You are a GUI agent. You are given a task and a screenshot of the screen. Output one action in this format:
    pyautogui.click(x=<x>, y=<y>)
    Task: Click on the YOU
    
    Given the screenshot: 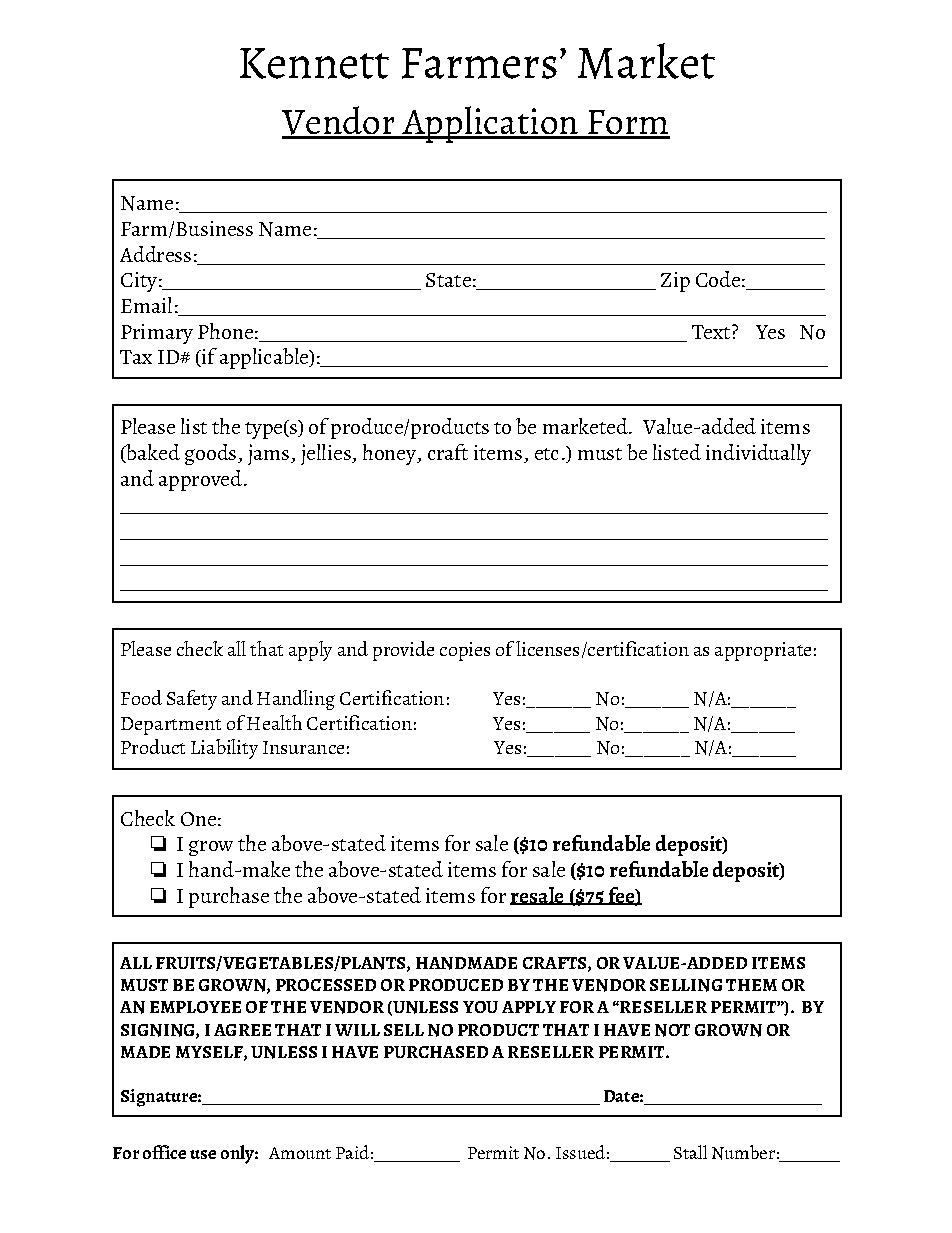 What is the action you would take?
    pyautogui.click(x=480, y=1007)
